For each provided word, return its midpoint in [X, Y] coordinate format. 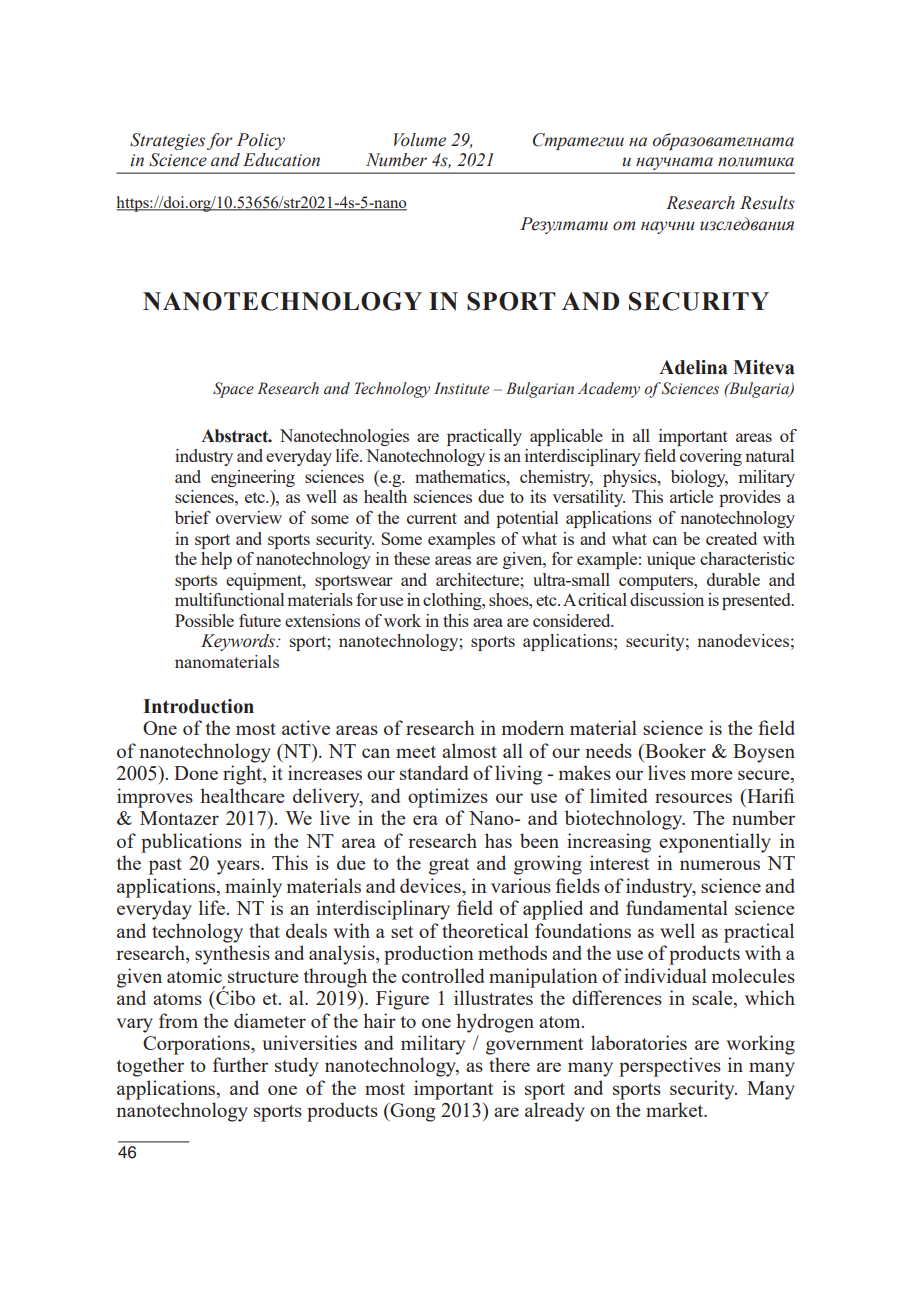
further [240, 1064]
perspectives [670, 1067]
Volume [420, 140]
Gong [411, 1112]
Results [767, 203]
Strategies [167, 141]
